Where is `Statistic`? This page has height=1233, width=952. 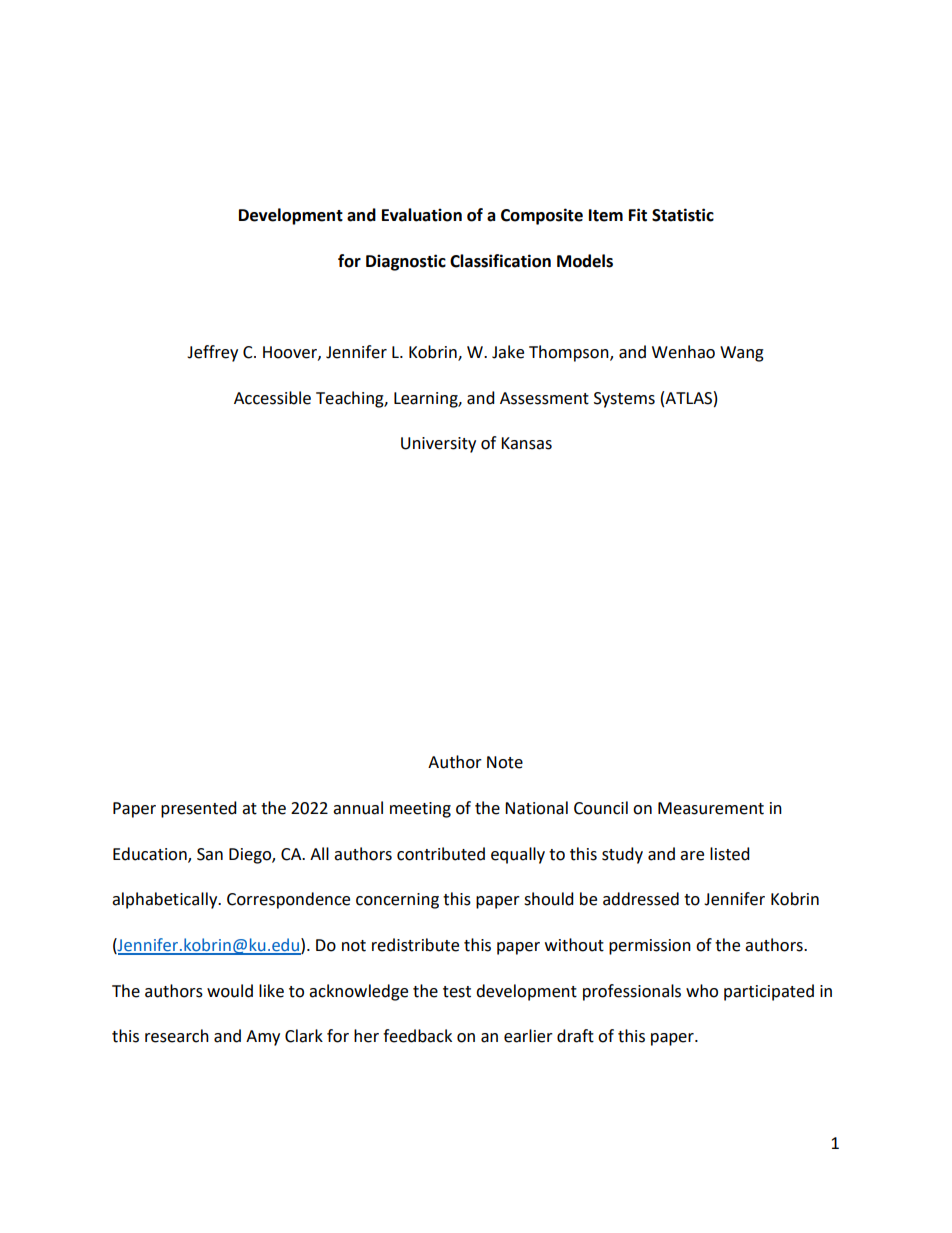
Statistic is located at coordinates (683, 215).
